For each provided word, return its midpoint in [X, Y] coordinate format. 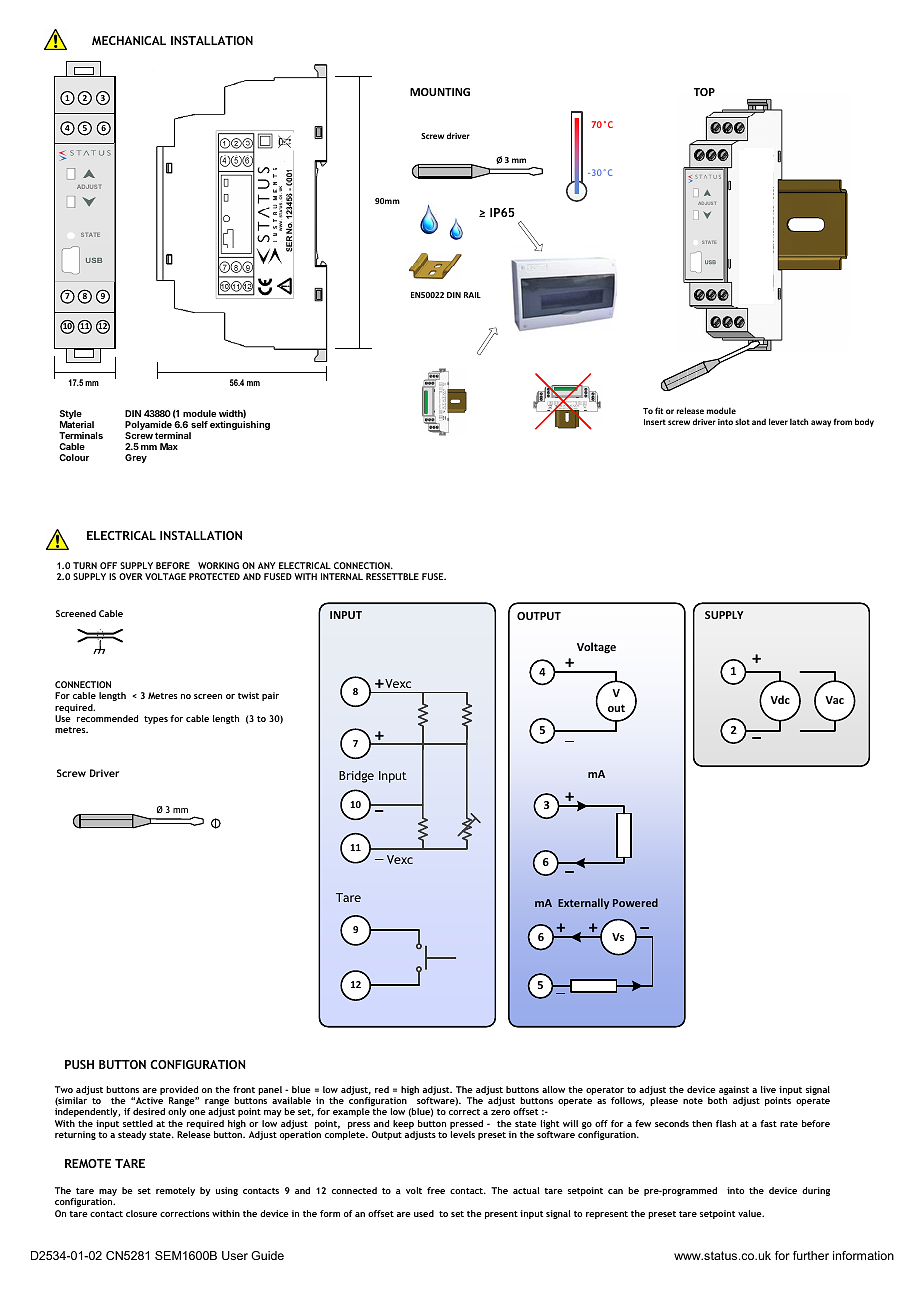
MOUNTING [440, 92]
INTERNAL [342, 576]
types [156, 720]
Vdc [780, 699]
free [436, 1190]
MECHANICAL [129, 40]
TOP [704, 92]
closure [141, 1213]
